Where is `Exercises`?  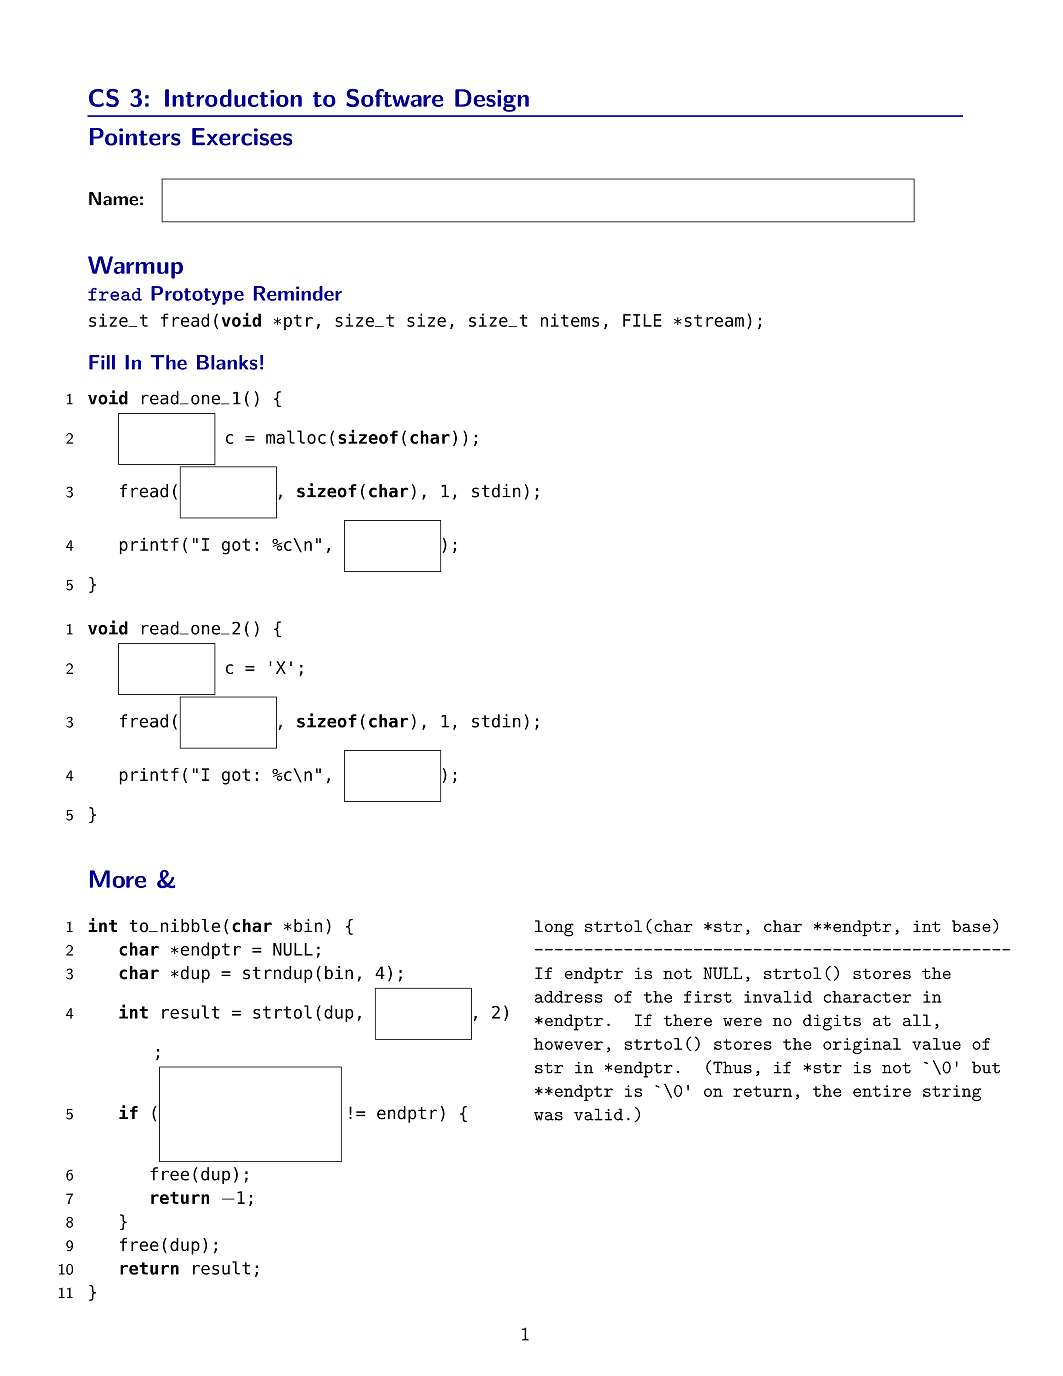 Exercises is located at coordinates (242, 137).
